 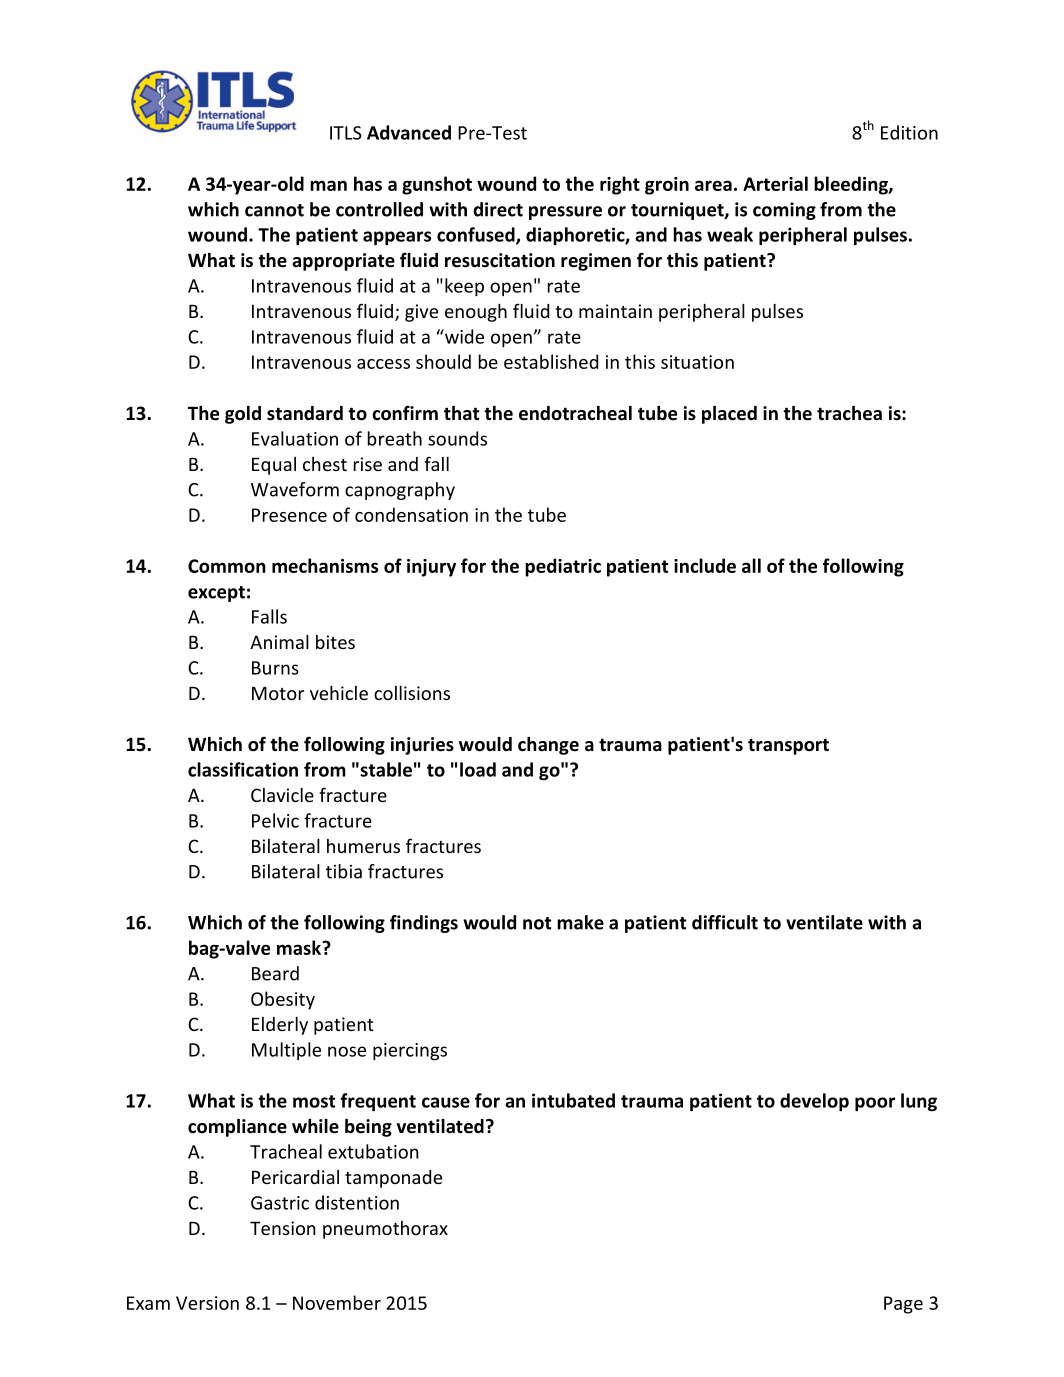 What do you see at coordinates (725, 922) in the image?
I see `difficult` at bounding box center [725, 922].
